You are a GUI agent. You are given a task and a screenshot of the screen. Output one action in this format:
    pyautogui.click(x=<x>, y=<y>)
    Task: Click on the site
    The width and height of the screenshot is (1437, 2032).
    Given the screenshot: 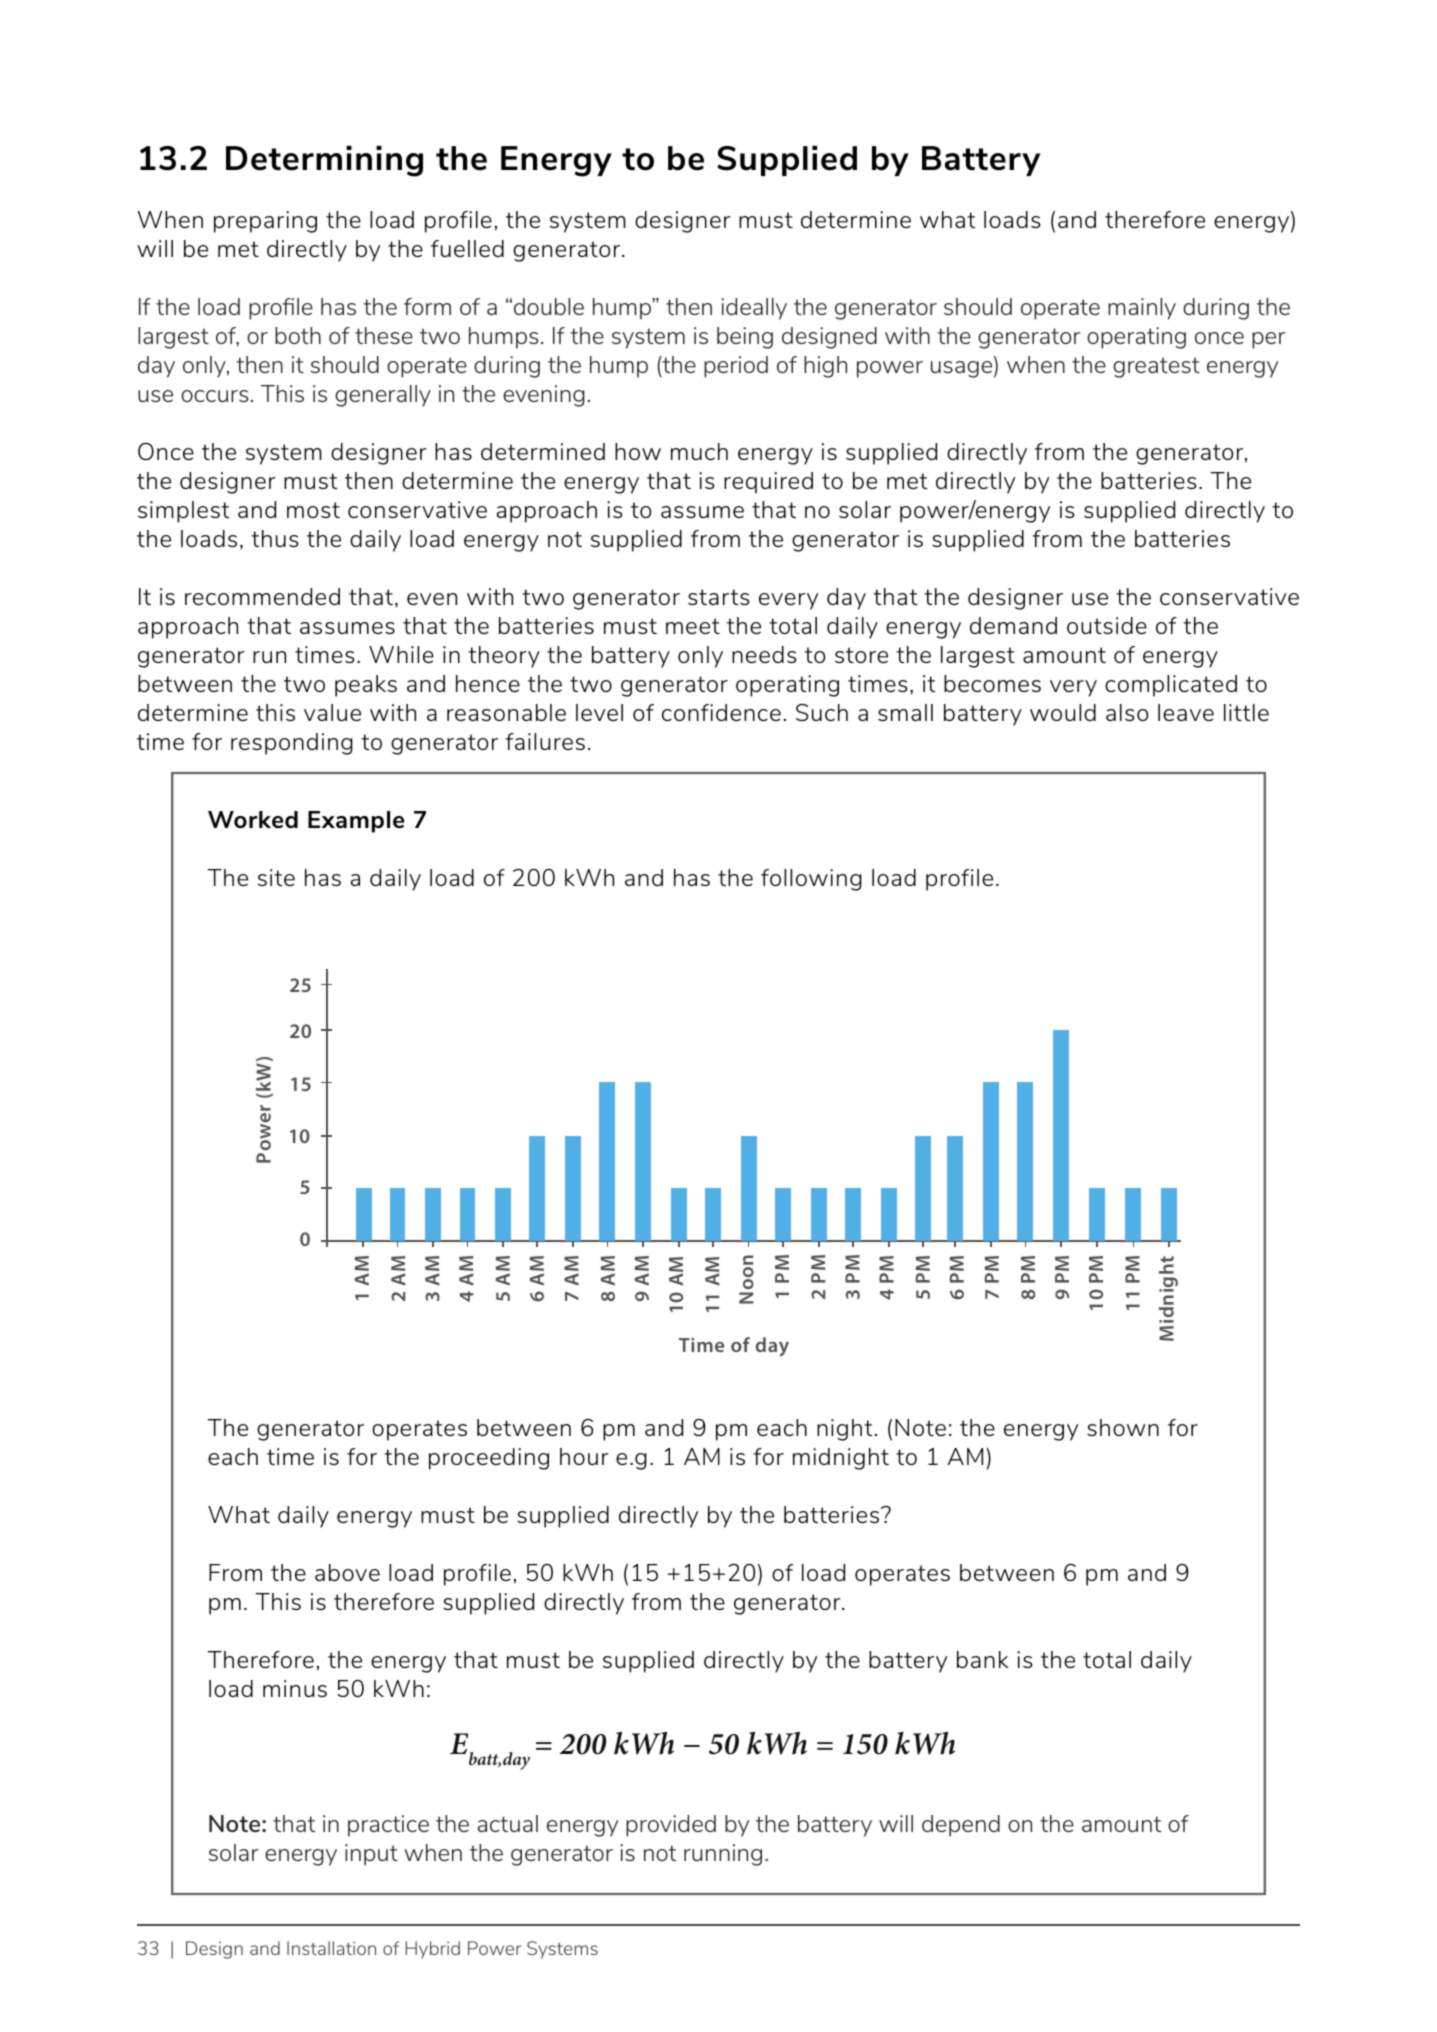 What is the action you would take?
    pyautogui.click(x=276, y=877)
